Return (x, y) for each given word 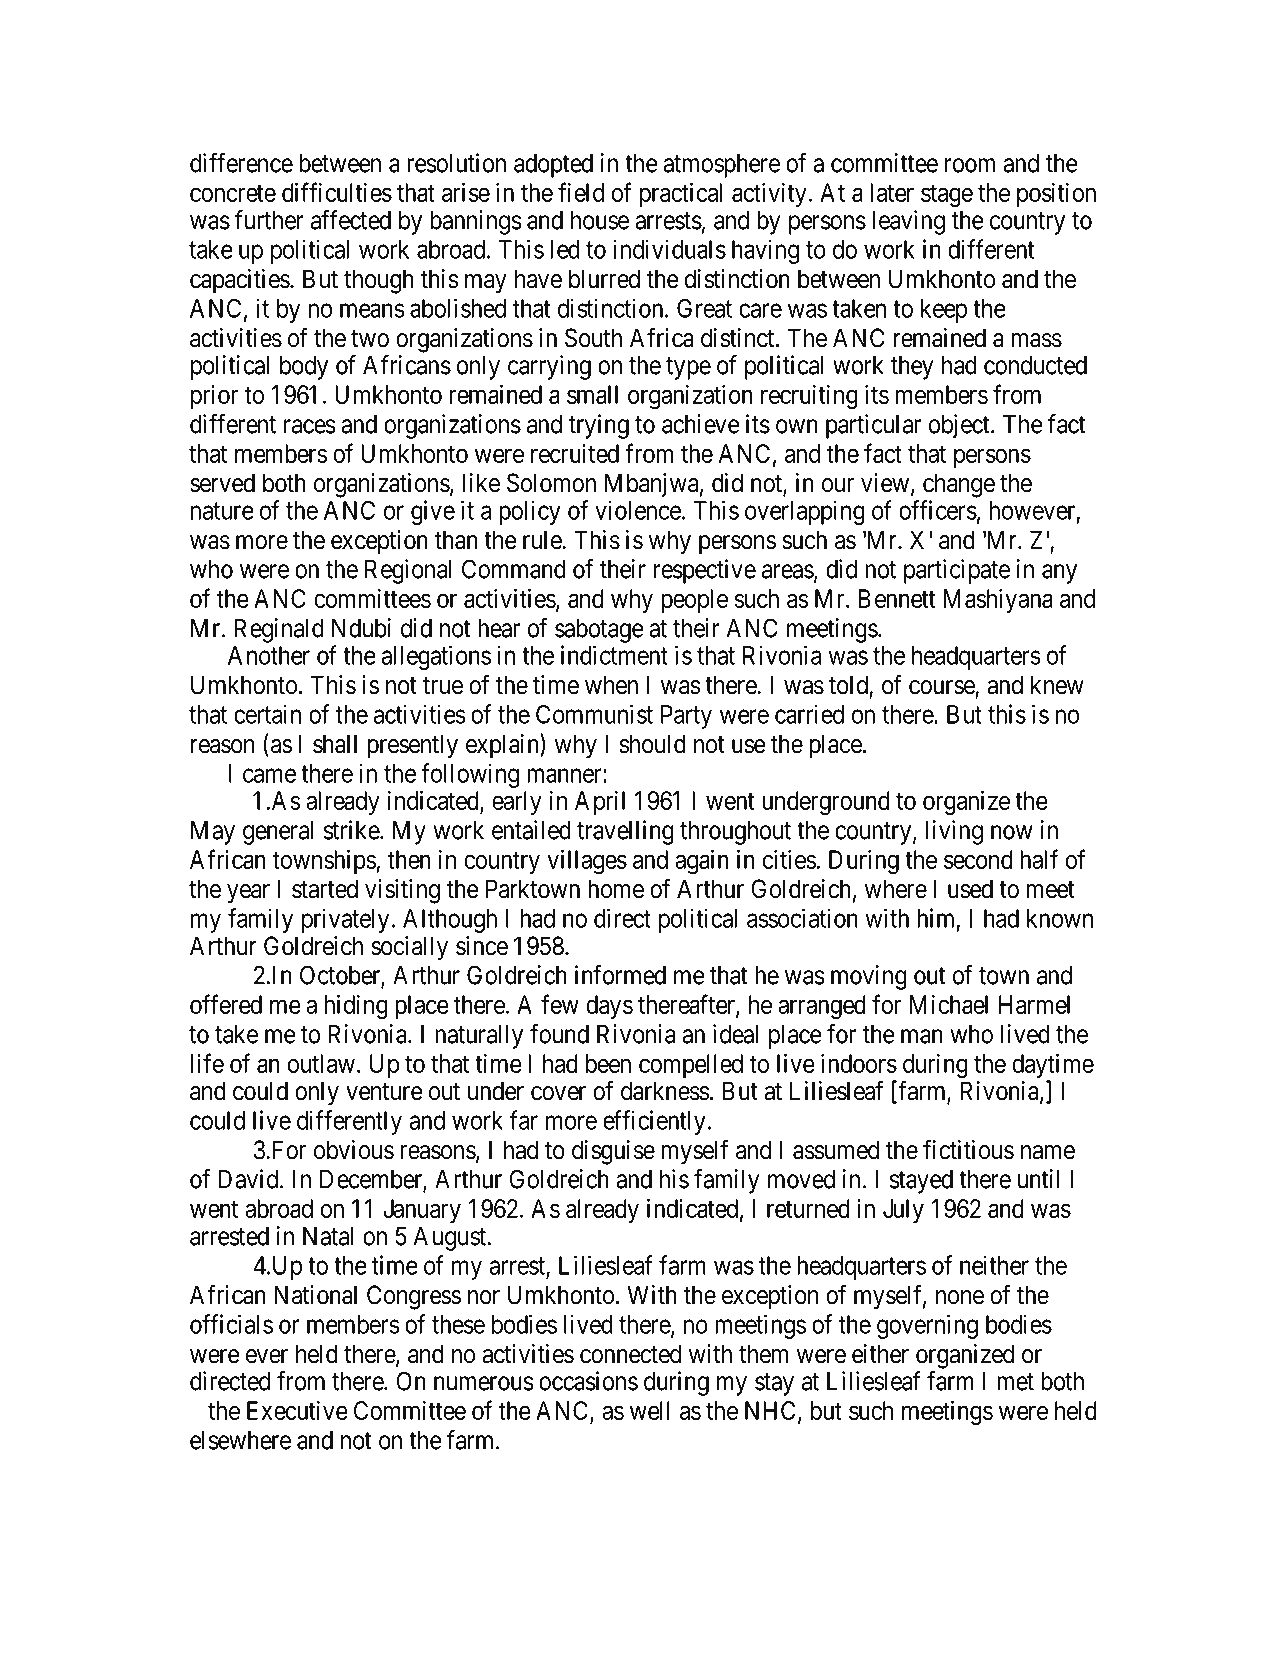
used (970, 889)
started (325, 889)
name (1048, 1152)
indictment (614, 655)
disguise (613, 1152)
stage (947, 196)
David (249, 1179)
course (942, 687)
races (310, 426)
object (960, 426)
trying (599, 426)
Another (269, 655)
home (616, 889)
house (600, 220)
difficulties (337, 192)
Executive (297, 1410)
